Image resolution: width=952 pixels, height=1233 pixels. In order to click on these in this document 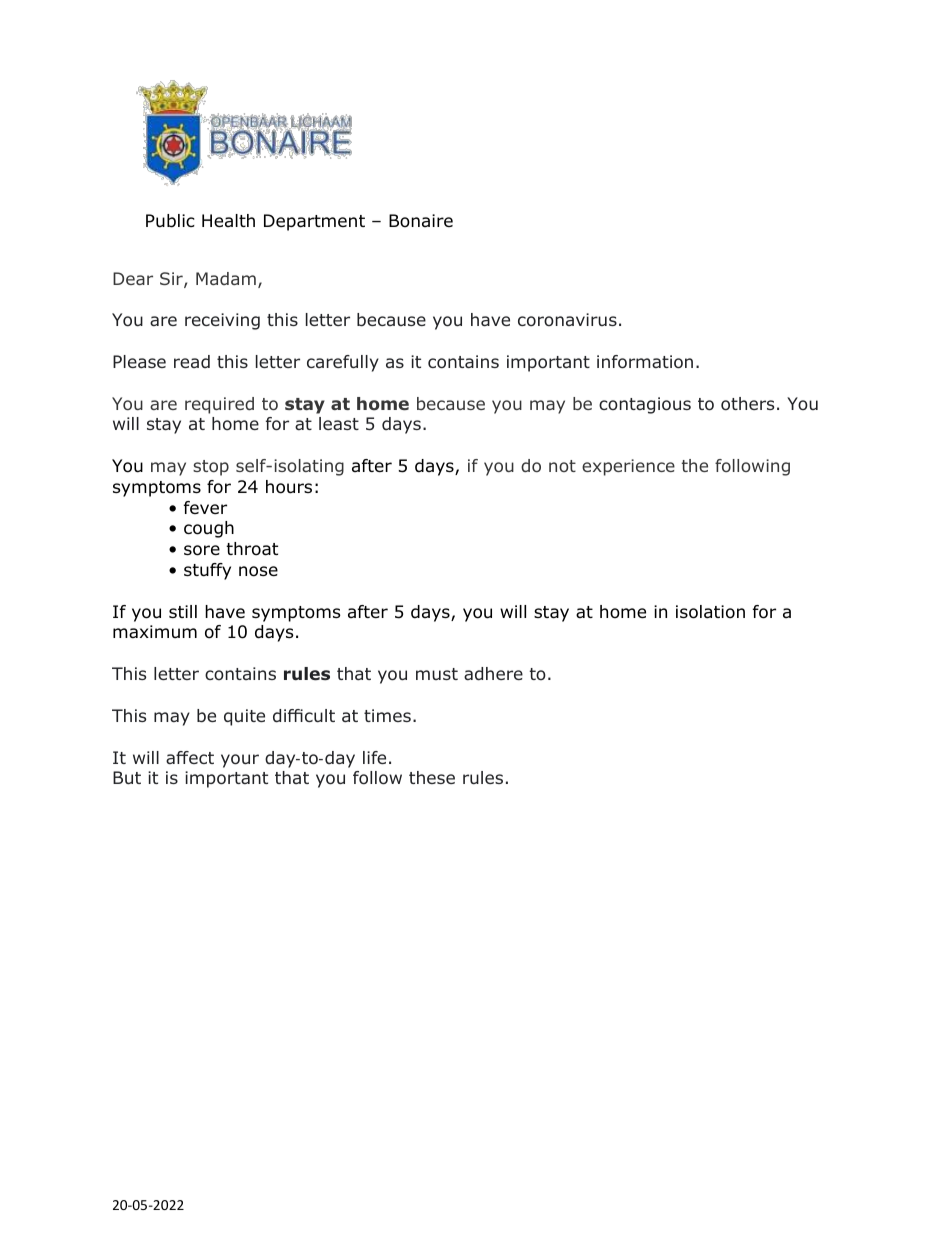, I will do `click(432, 777)`.
